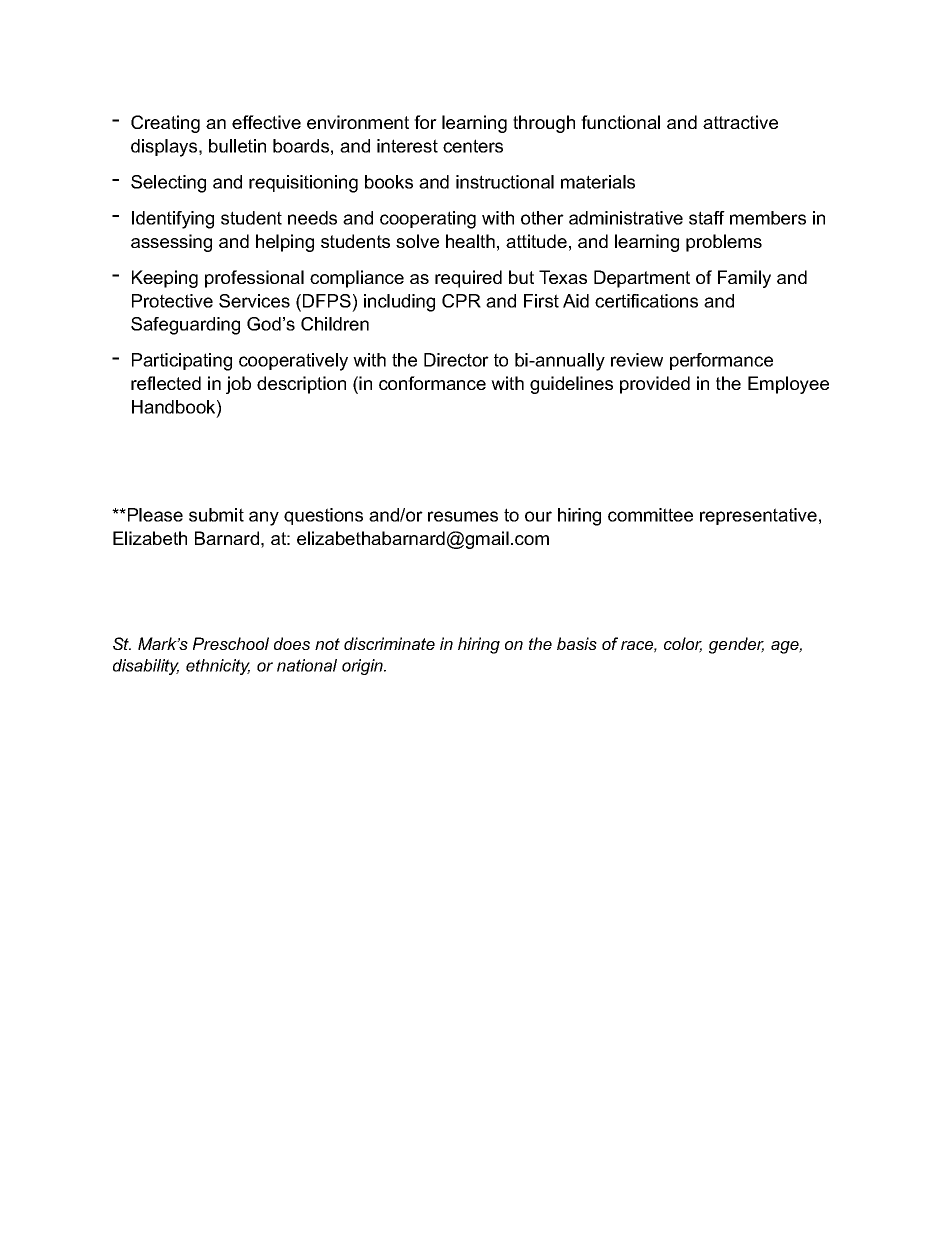  I want to click on conformance, so click(432, 383).
